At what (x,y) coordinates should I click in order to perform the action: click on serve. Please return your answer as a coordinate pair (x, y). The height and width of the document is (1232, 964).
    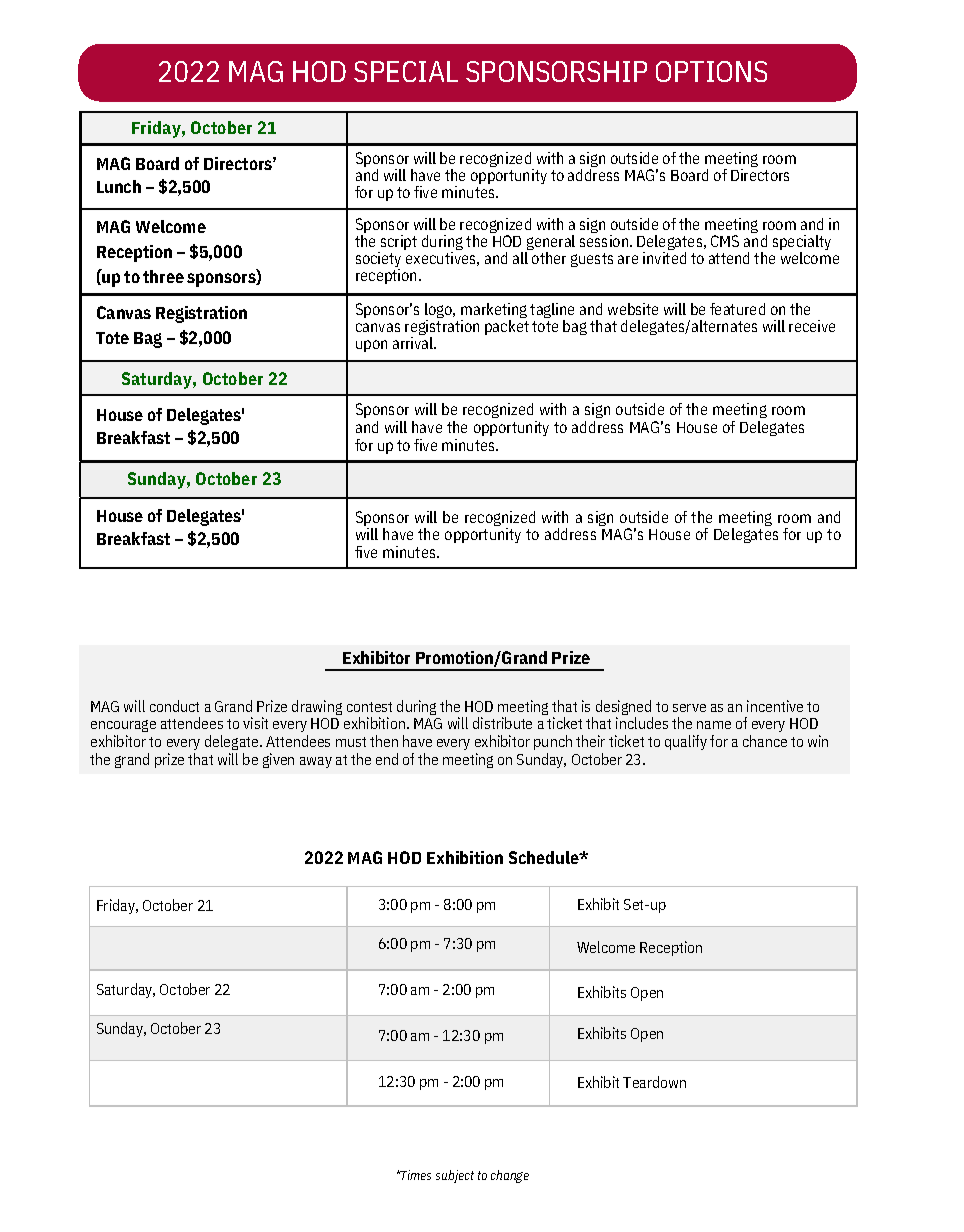
    Looking at the image, I should click on (689, 708).
